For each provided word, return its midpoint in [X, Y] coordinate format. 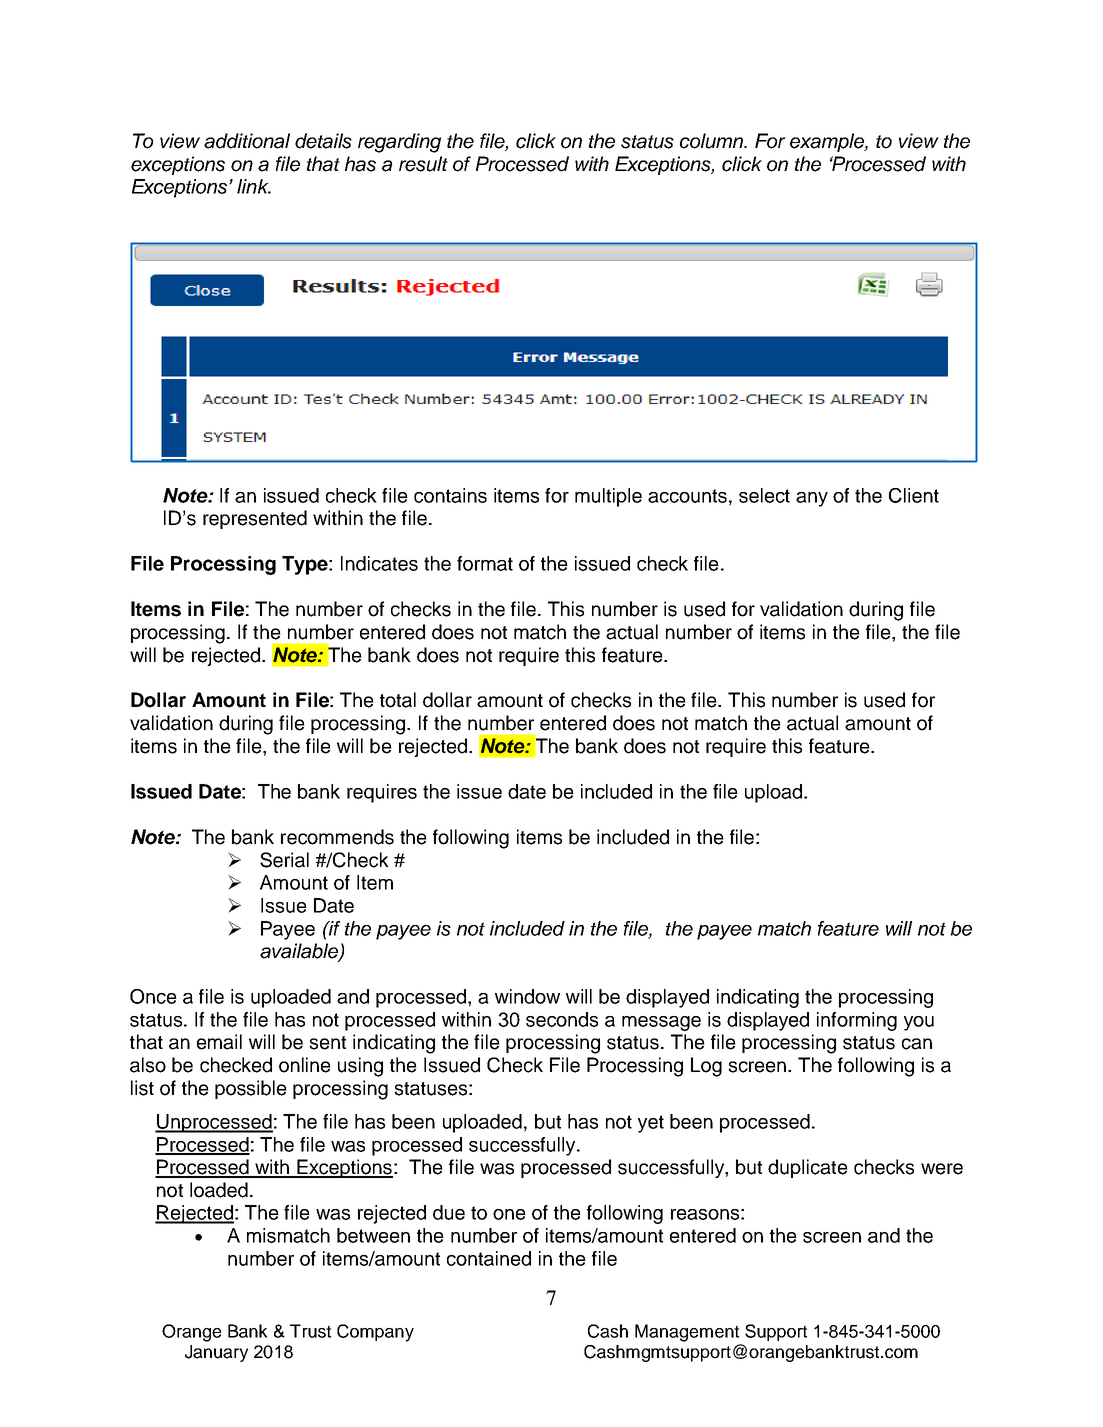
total [398, 700]
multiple [608, 497]
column [712, 141]
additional [247, 141]
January [216, 1353]
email [219, 1042]
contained [489, 1258]
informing [857, 1021]
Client [914, 495]
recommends [337, 837]
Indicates [379, 563]
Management [687, 1333]
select [764, 495]
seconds [562, 1019]
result [423, 164]
